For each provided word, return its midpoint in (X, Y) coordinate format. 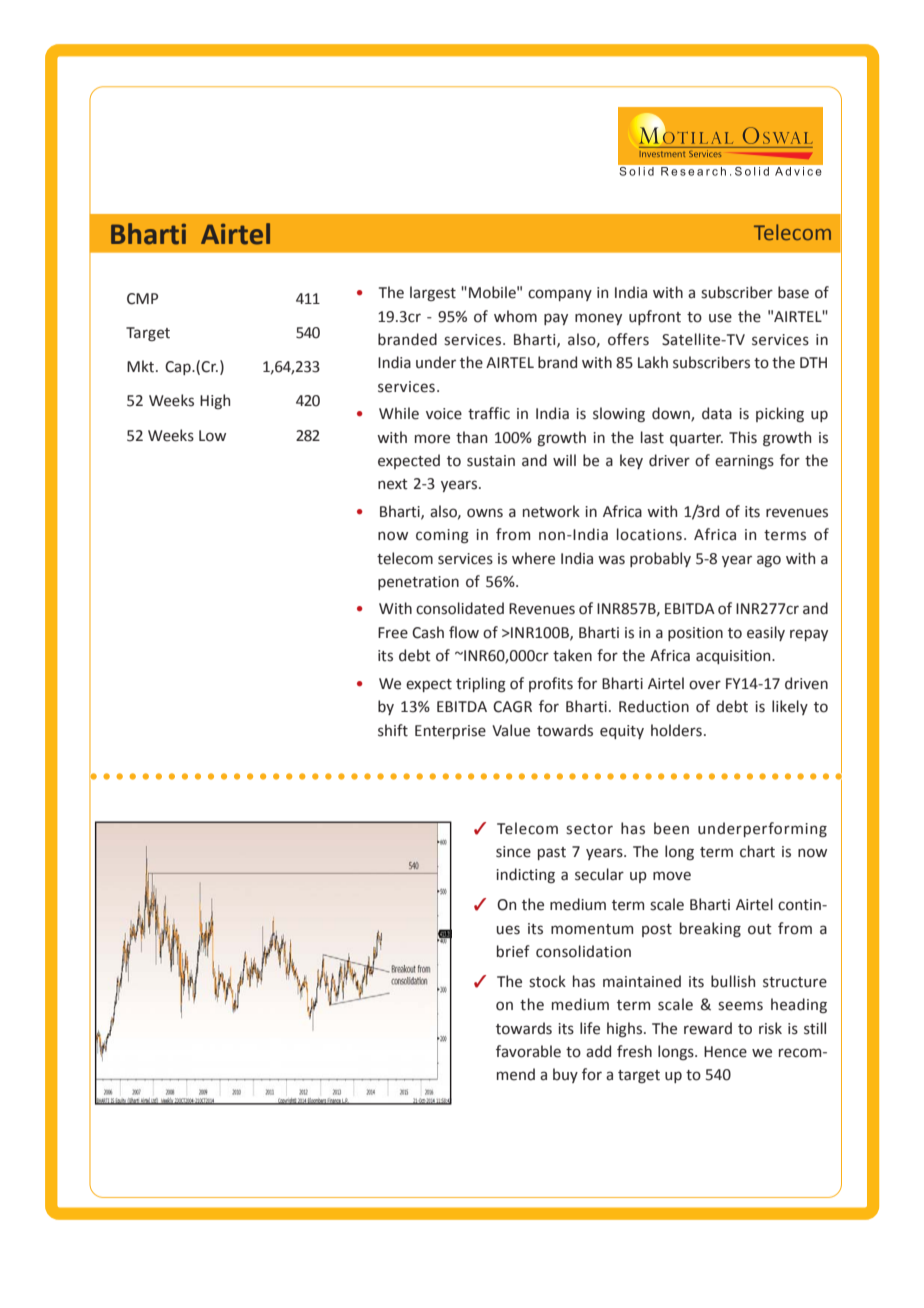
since (513, 852)
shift (393, 730)
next (393, 484)
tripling (481, 685)
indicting (525, 875)
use (720, 318)
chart (757, 851)
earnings (744, 462)
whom (515, 316)
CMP (142, 299)
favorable (528, 1051)
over (705, 685)
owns (485, 513)
